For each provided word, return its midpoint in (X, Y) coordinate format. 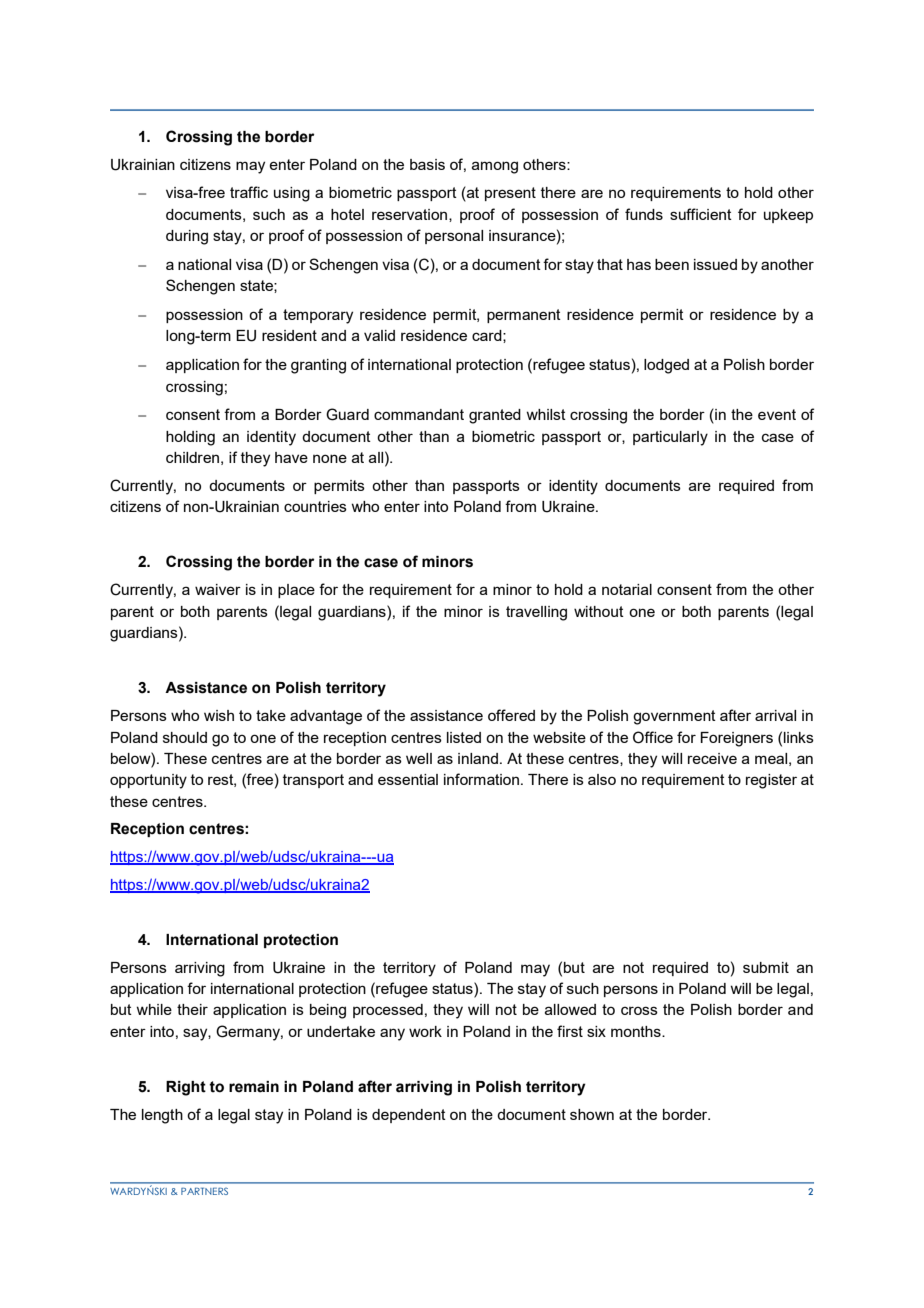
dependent (409, 1116)
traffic (249, 192)
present (510, 194)
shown (592, 1114)
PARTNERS (204, 1191)
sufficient (701, 214)
